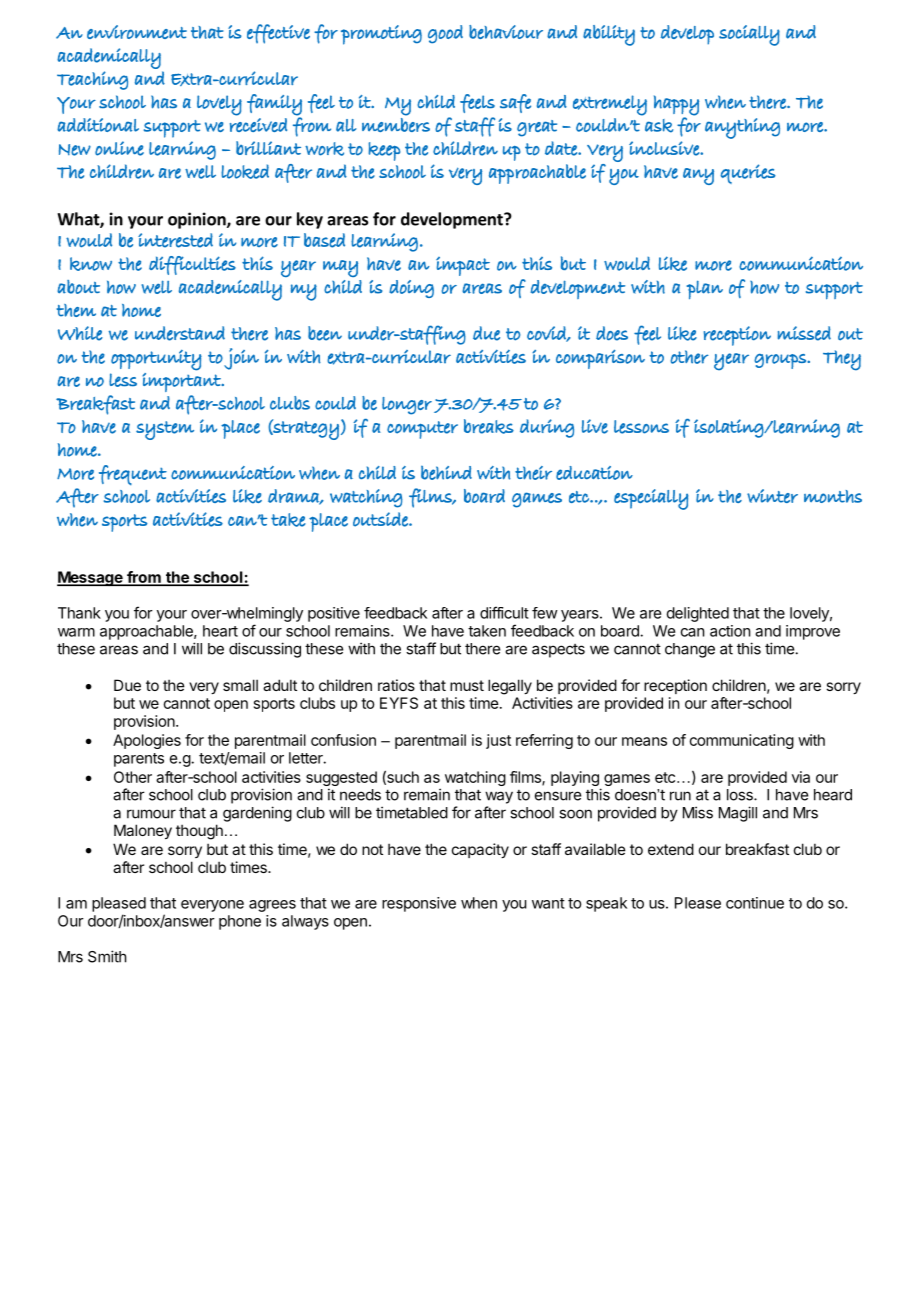 The image size is (924, 1308). Describe the element at coordinates (781, 361) in the image. I see `groups` at that location.
